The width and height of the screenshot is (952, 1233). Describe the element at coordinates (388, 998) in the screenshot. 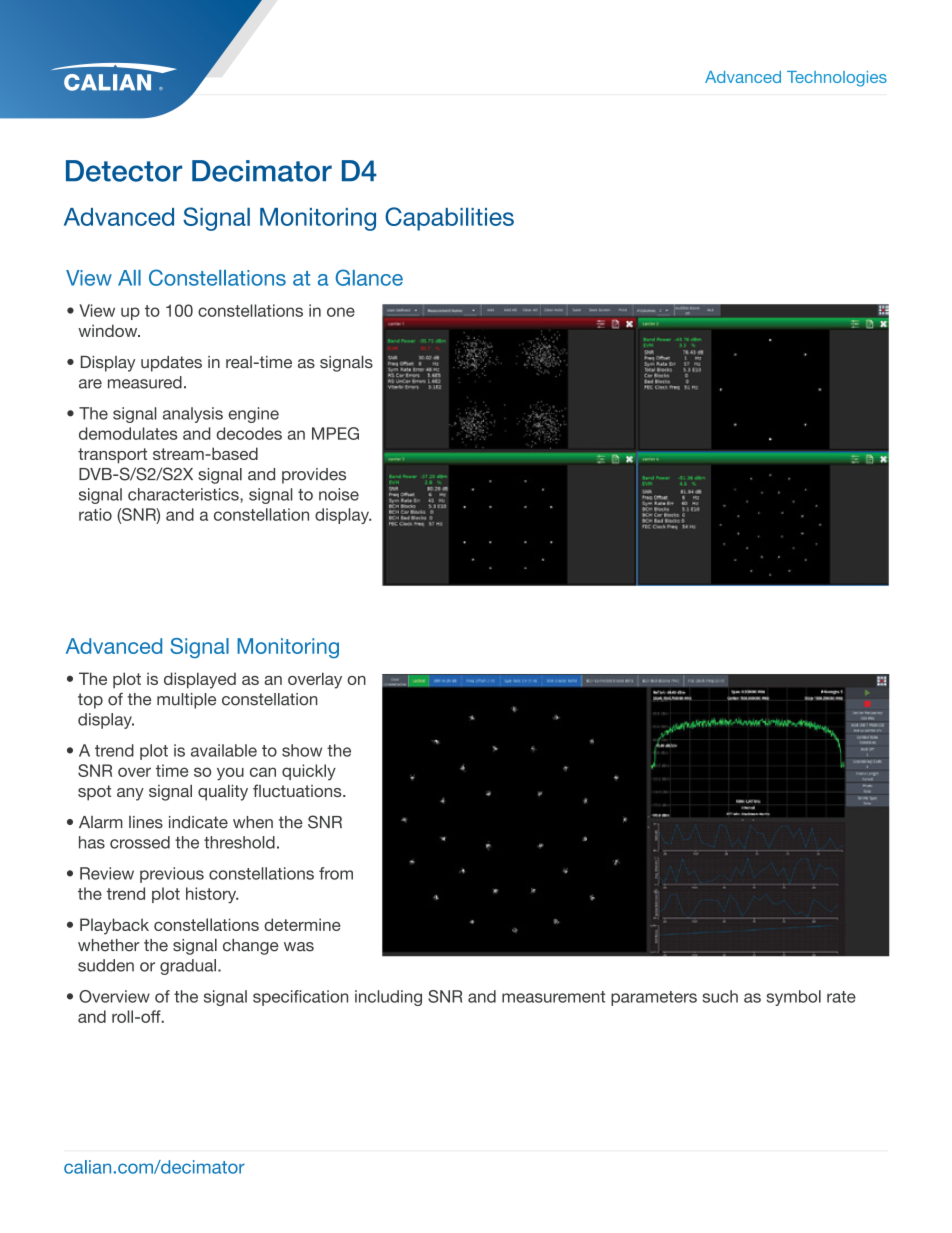

I see `including` at that location.
